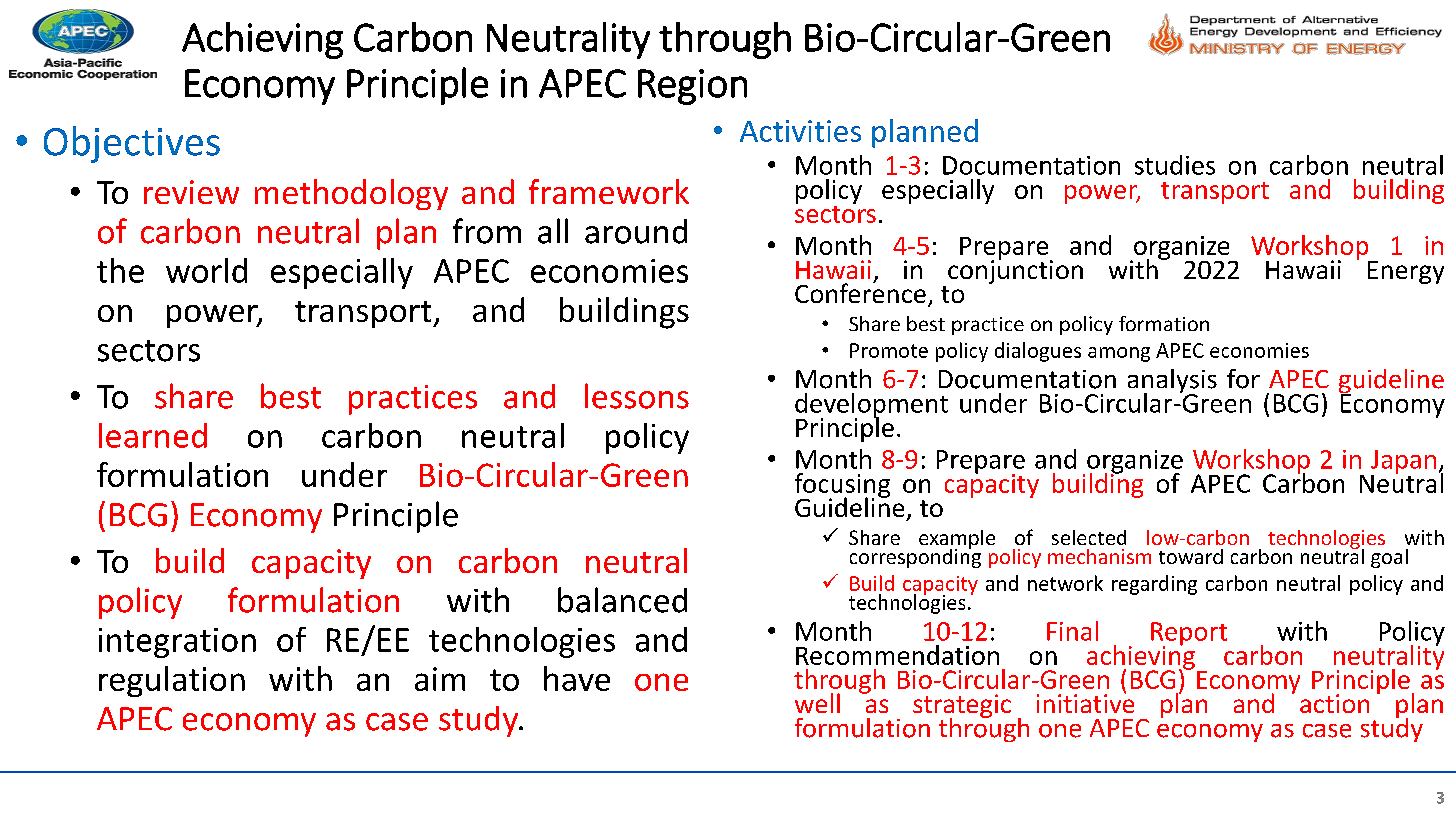 The width and height of the screenshot is (1456, 819). Describe the element at coordinates (842, 486) in the screenshot. I see `focusing` at that location.
